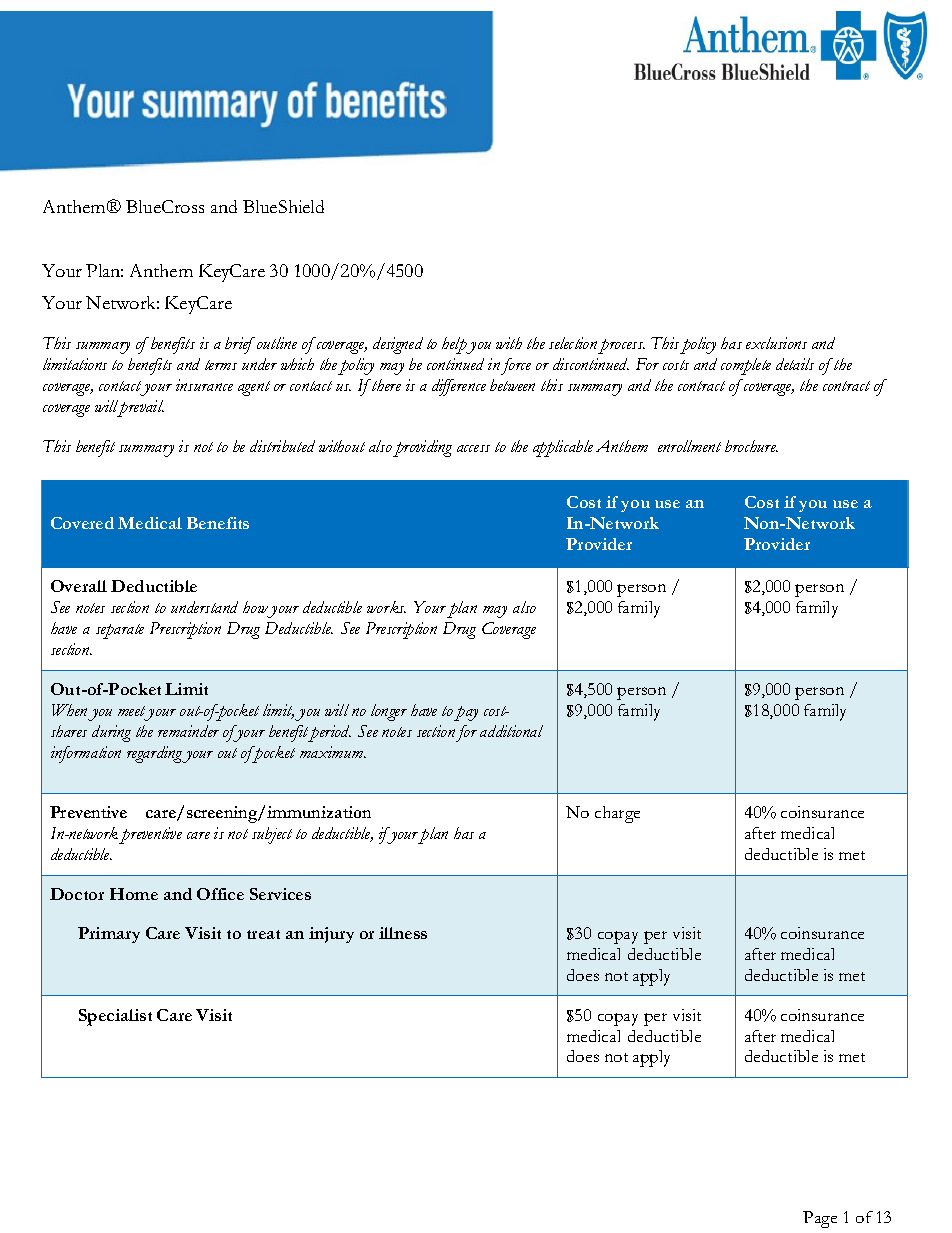 The width and height of the image is (952, 1233). I want to click on charge, so click(617, 814).
